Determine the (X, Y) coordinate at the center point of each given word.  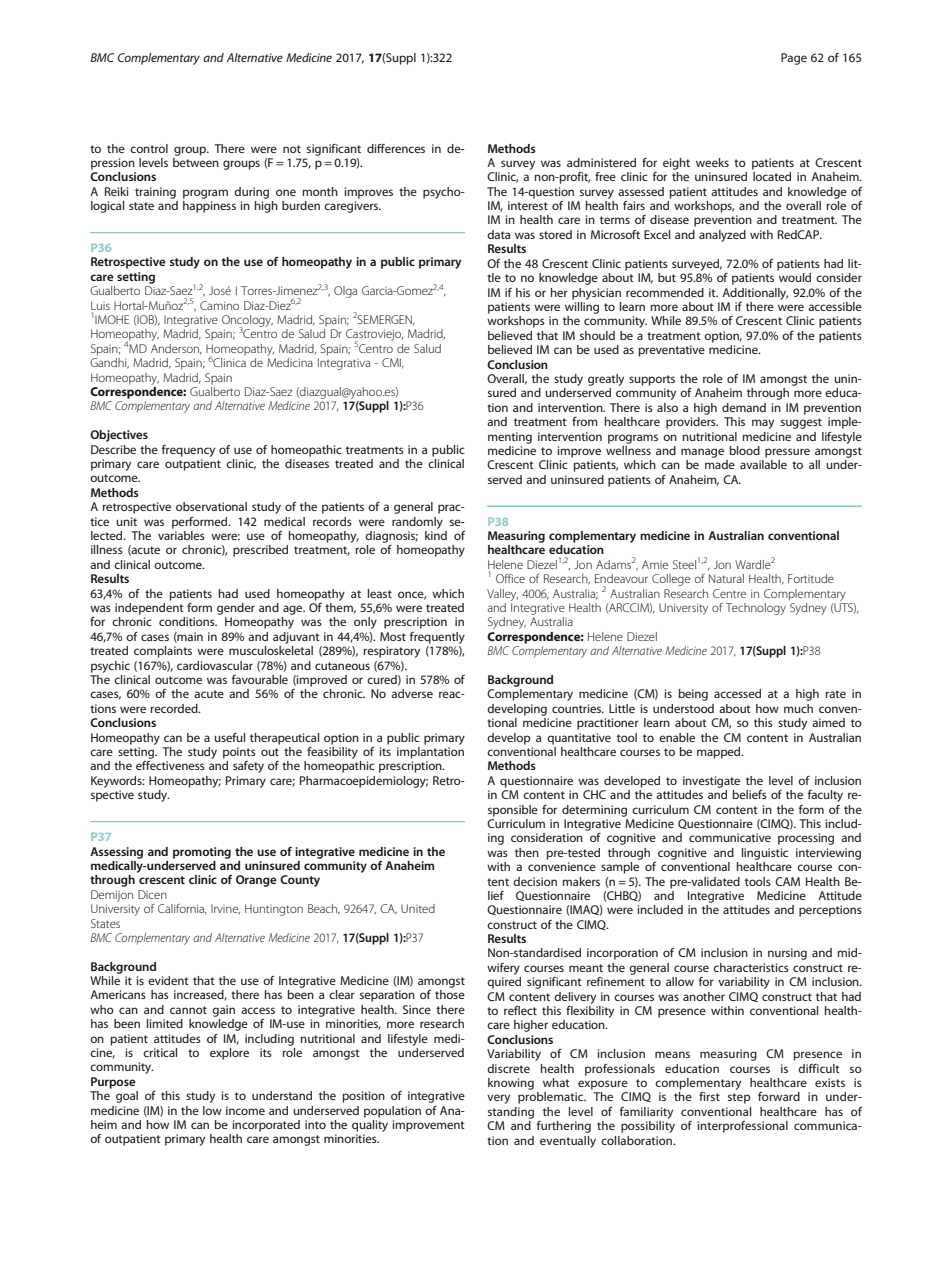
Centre (729, 593)
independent (149, 607)
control (149, 148)
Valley (502, 595)
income (245, 1110)
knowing (511, 1084)
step (739, 1098)
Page (794, 59)
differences (396, 148)
